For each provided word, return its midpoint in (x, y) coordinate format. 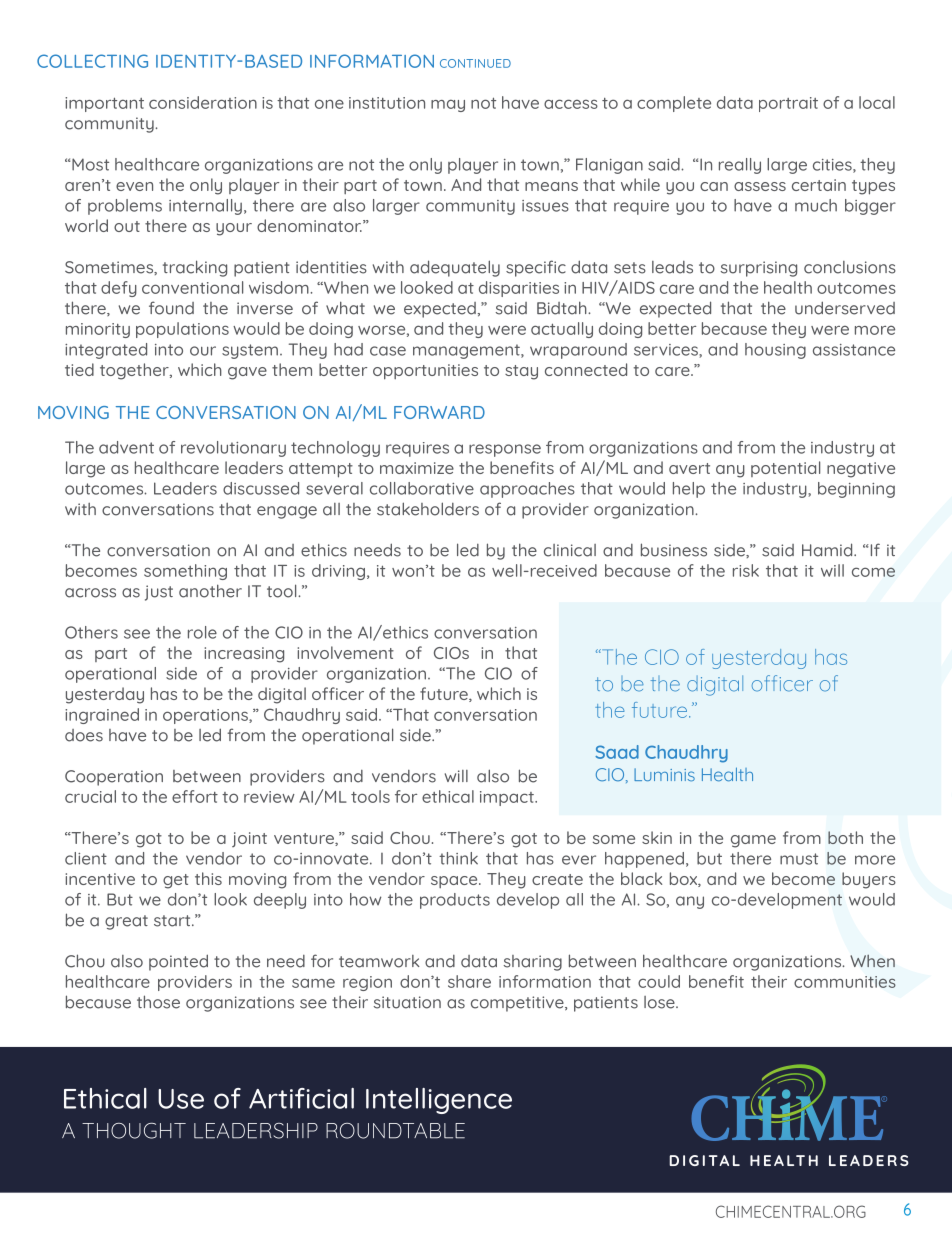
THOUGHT (134, 1131)
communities (845, 982)
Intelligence (439, 1101)
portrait (788, 104)
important (104, 104)
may (448, 105)
